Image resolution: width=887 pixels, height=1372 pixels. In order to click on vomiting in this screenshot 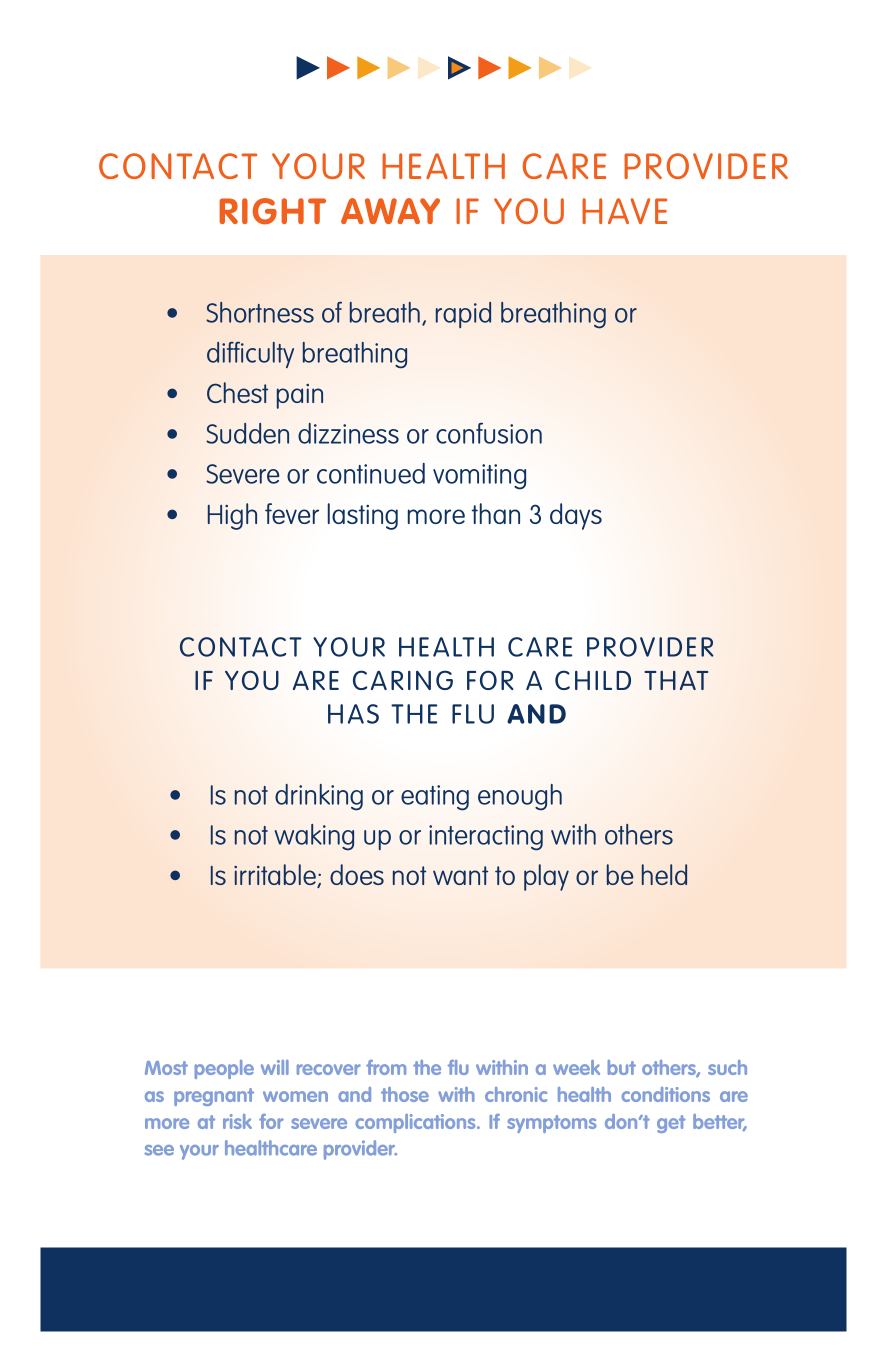, I will do `click(479, 477)`.
